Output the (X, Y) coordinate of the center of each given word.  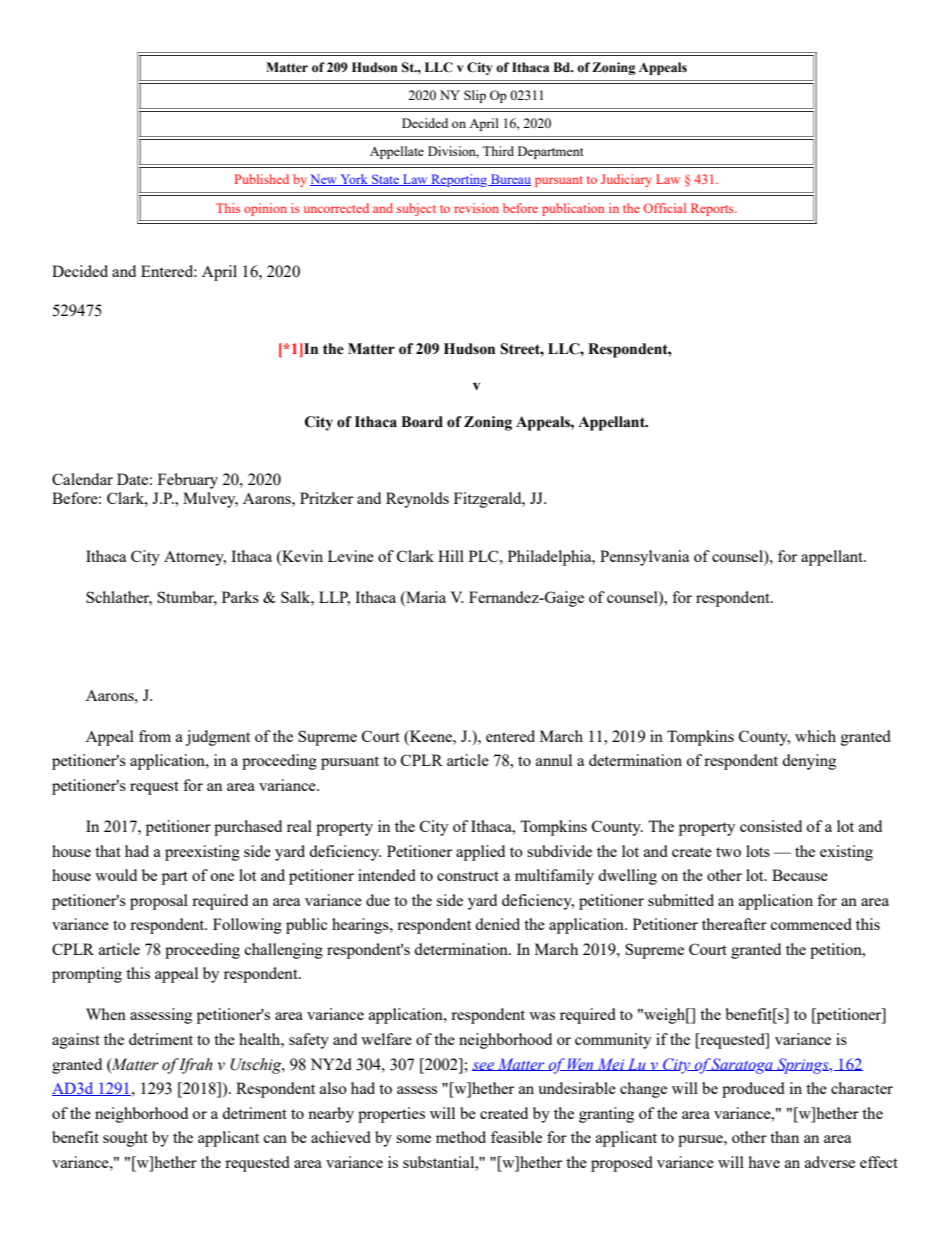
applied (480, 853)
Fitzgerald (489, 500)
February (188, 481)
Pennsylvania (644, 558)
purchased (248, 828)
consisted (771, 826)
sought (125, 1139)
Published (262, 179)
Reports (713, 209)
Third (498, 151)
